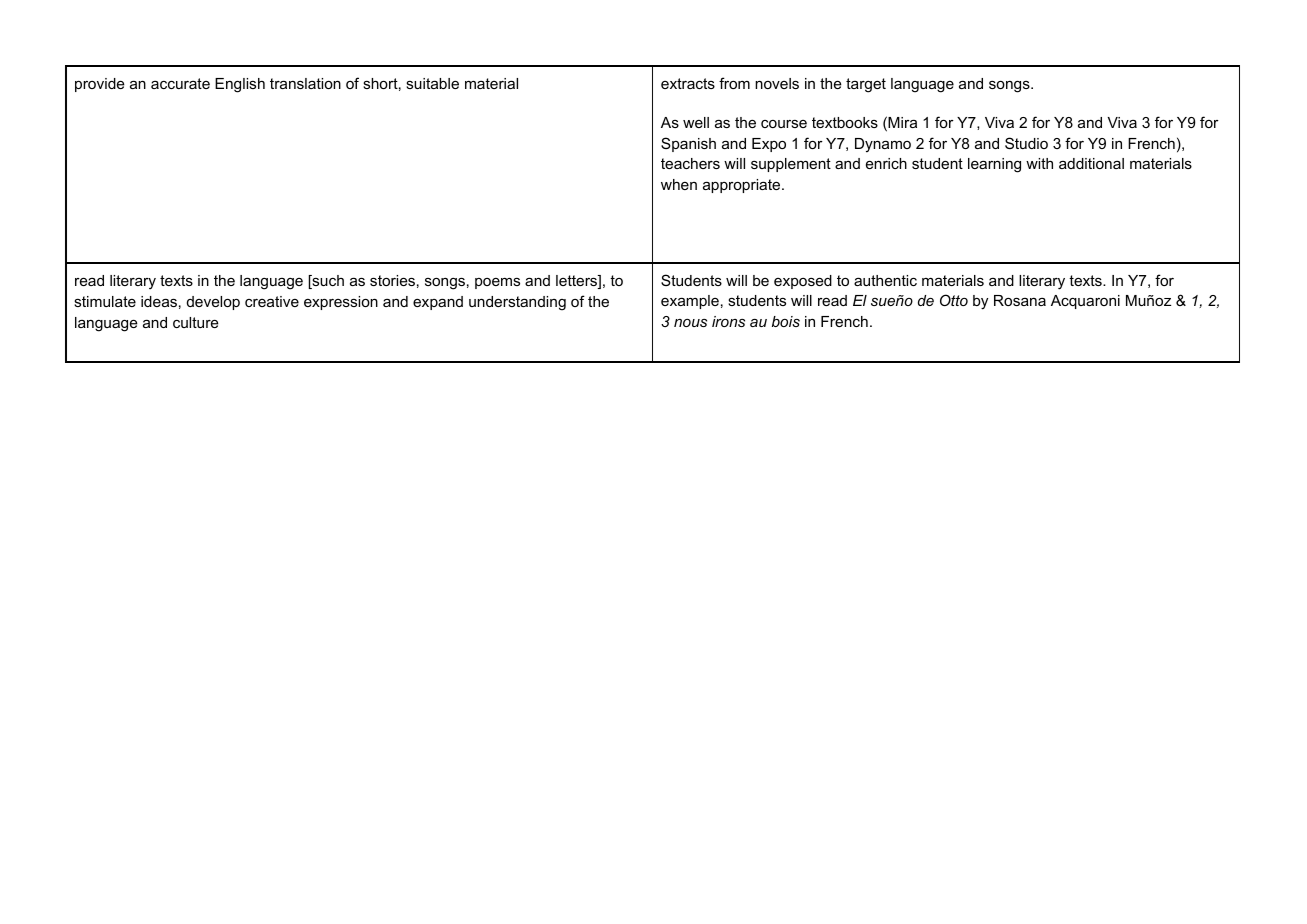  Describe the element at coordinates (679, 184) in the page. I see `when` at that location.
